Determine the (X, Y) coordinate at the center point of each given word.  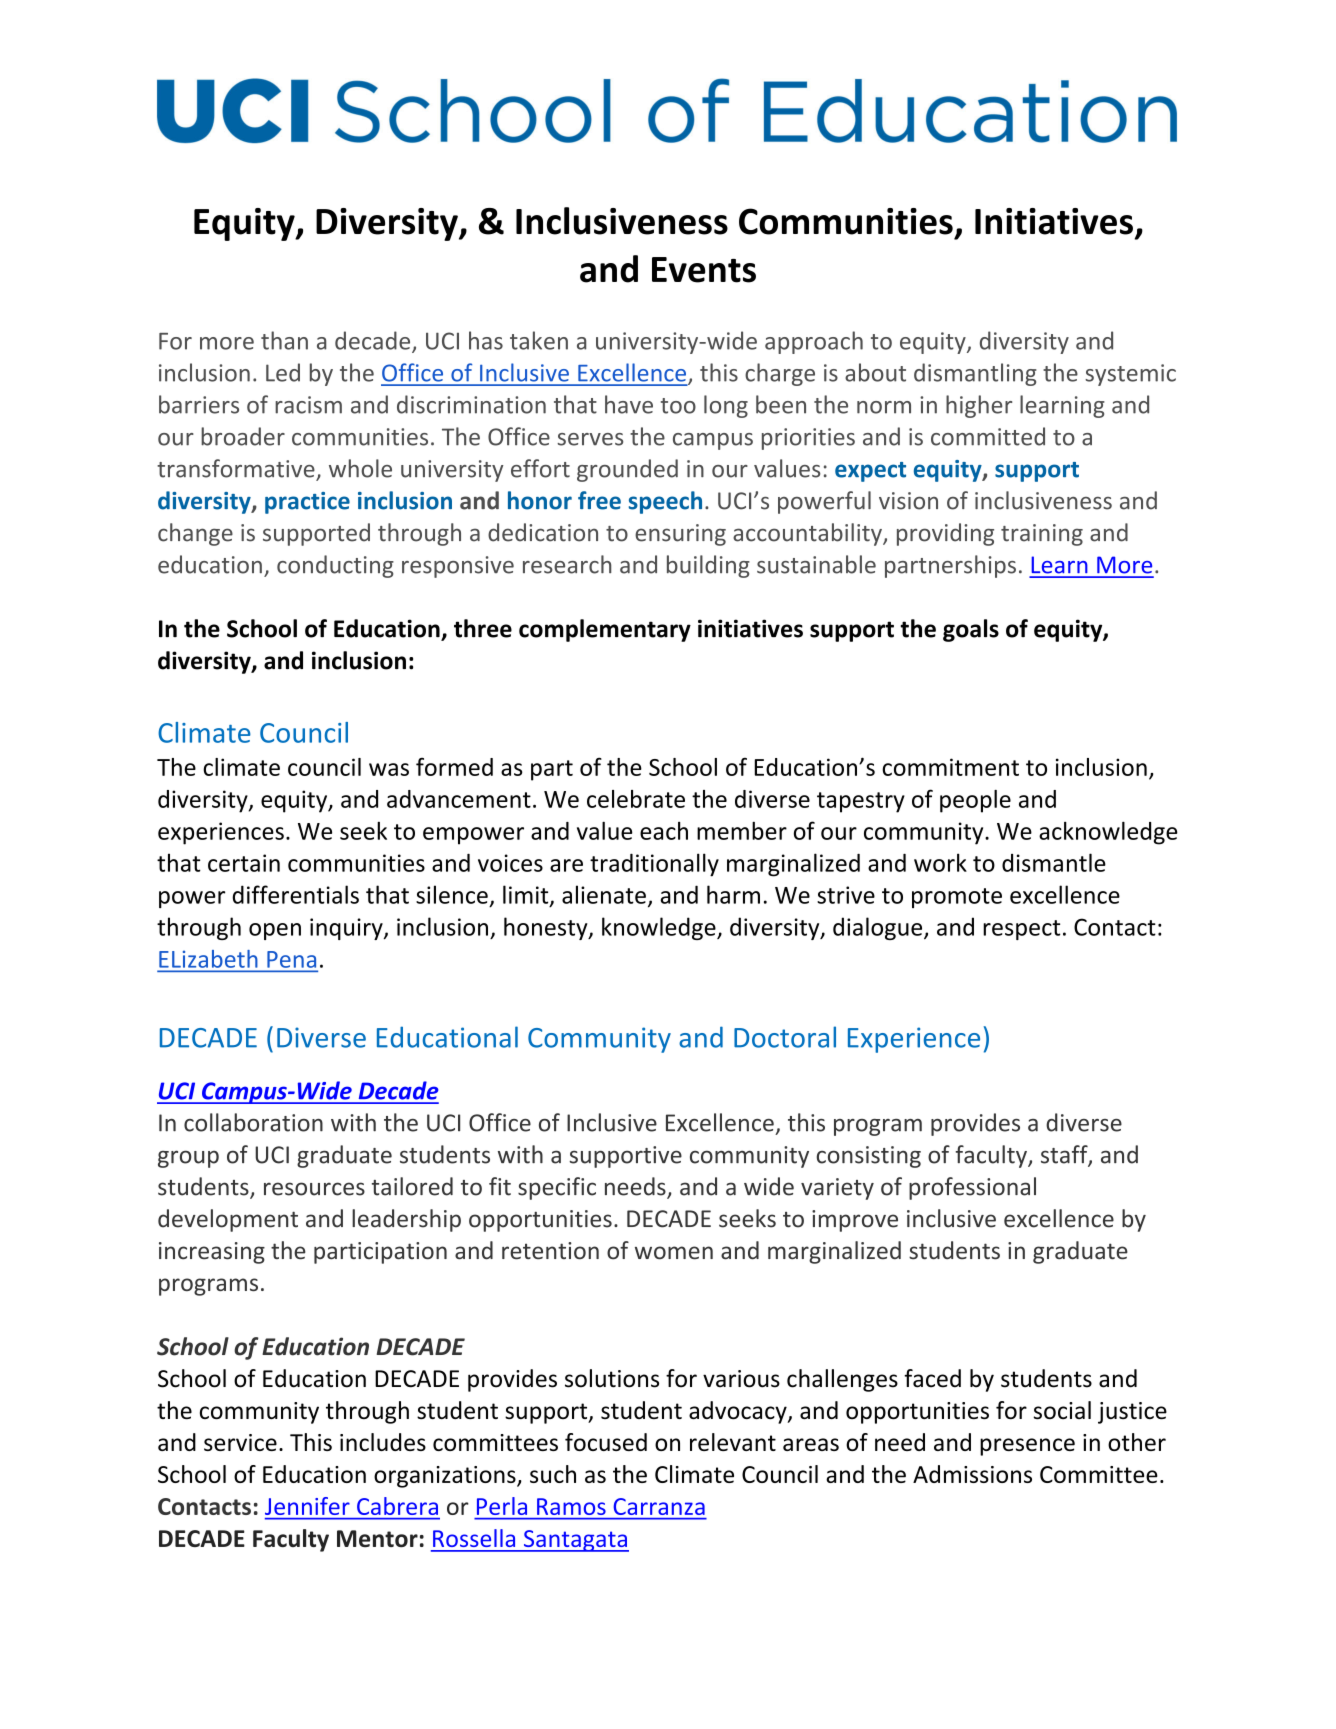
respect (1021, 930)
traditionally (654, 865)
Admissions (972, 1474)
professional (972, 1188)
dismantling (975, 374)
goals (971, 630)
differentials (295, 894)
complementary (605, 630)
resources (314, 1189)
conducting (335, 566)
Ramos (571, 1506)
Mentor (377, 1538)
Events (704, 270)
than (284, 340)
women (674, 1253)
